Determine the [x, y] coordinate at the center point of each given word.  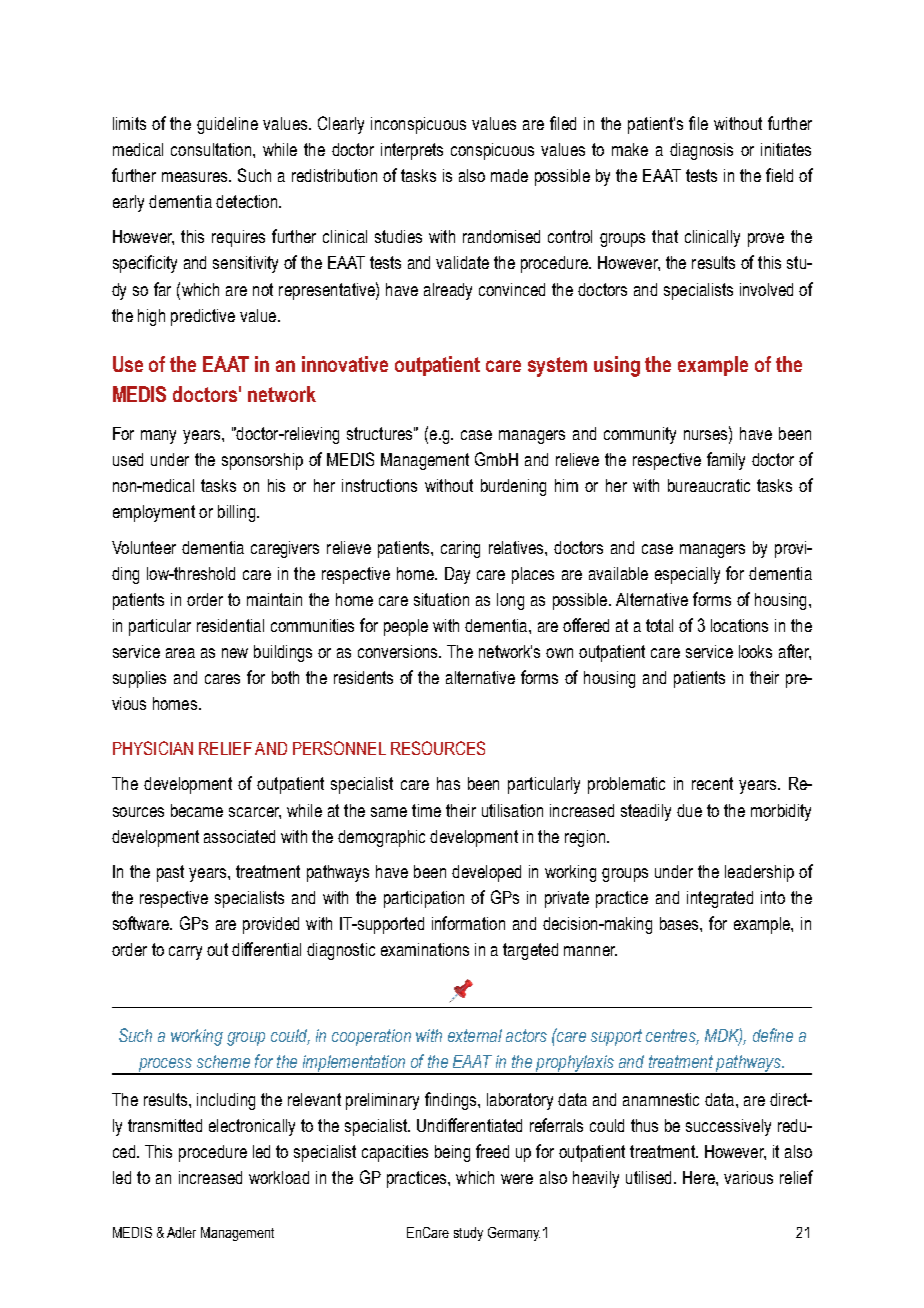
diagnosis [701, 151]
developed [486, 873]
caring [460, 549]
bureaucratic [709, 485]
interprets [412, 151]
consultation [212, 149]
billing [238, 513]
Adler [181, 1232]
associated [239, 836]
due [689, 810]
